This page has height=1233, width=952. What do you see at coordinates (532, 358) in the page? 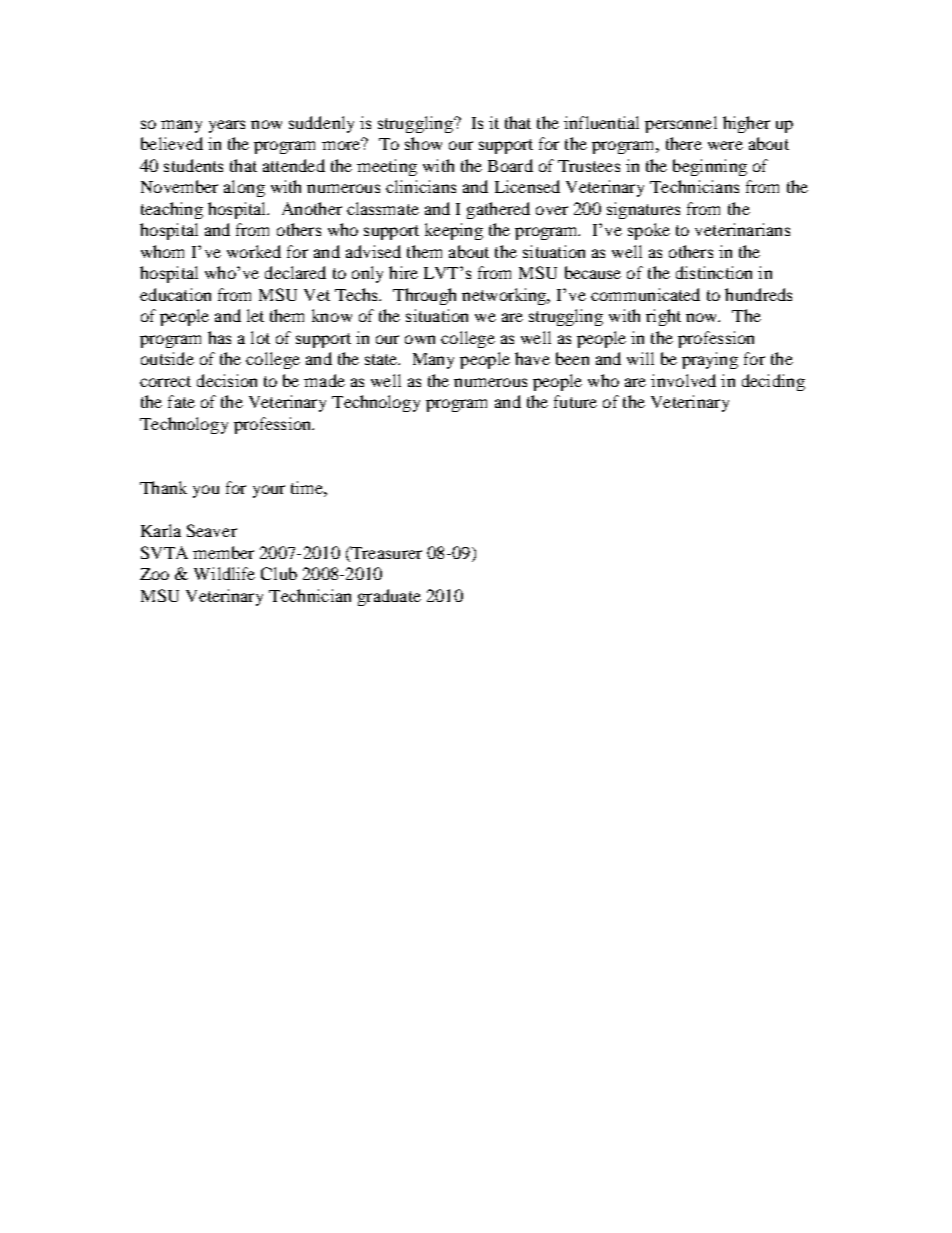
I see `have` at bounding box center [532, 358].
